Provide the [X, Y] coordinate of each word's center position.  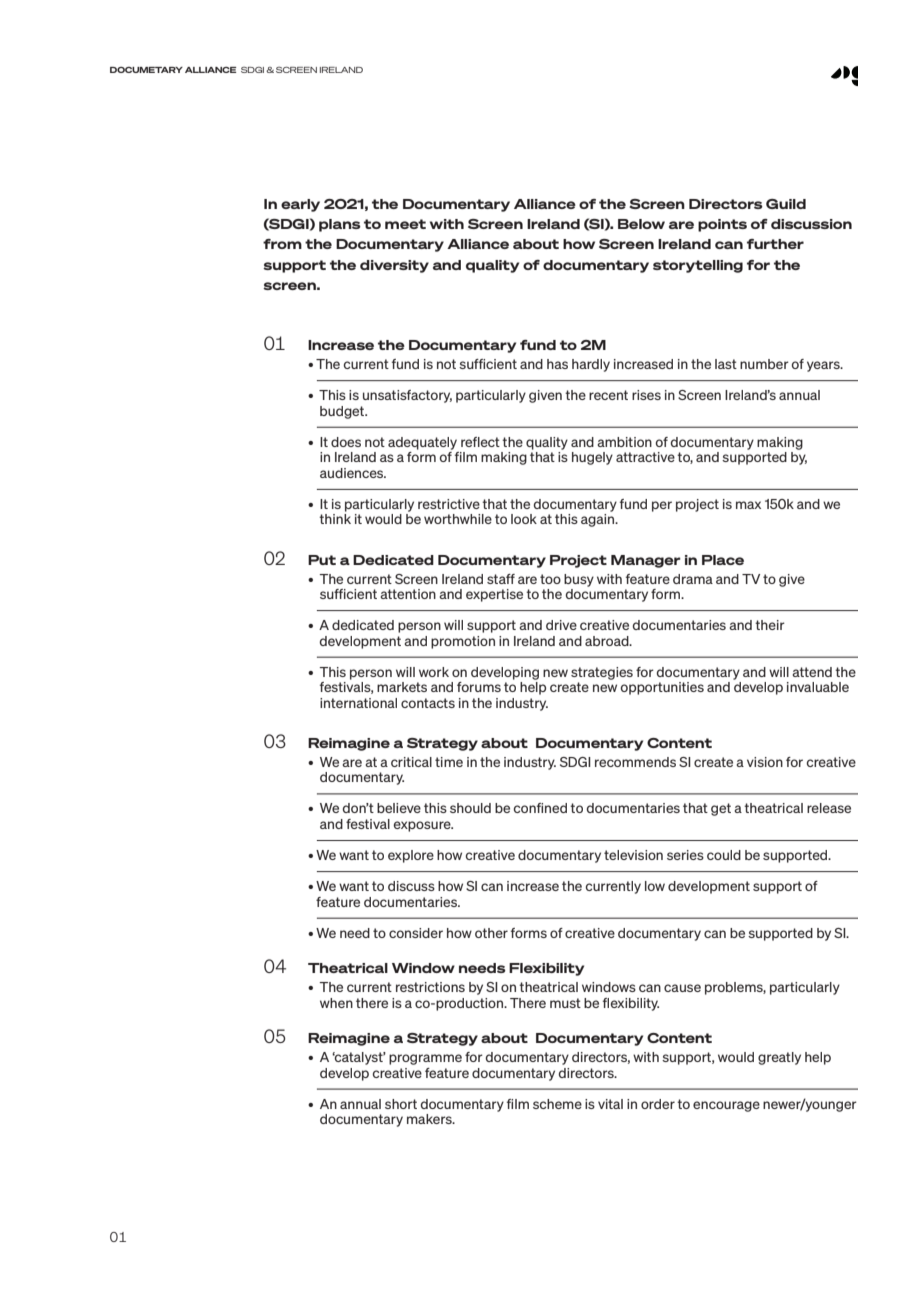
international [358, 703]
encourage [726, 1106]
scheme [557, 1104]
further [775, 244]
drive [561, 625]
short [401, 1104]
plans [340, 225]
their [770, 625]
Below [641, 224]
